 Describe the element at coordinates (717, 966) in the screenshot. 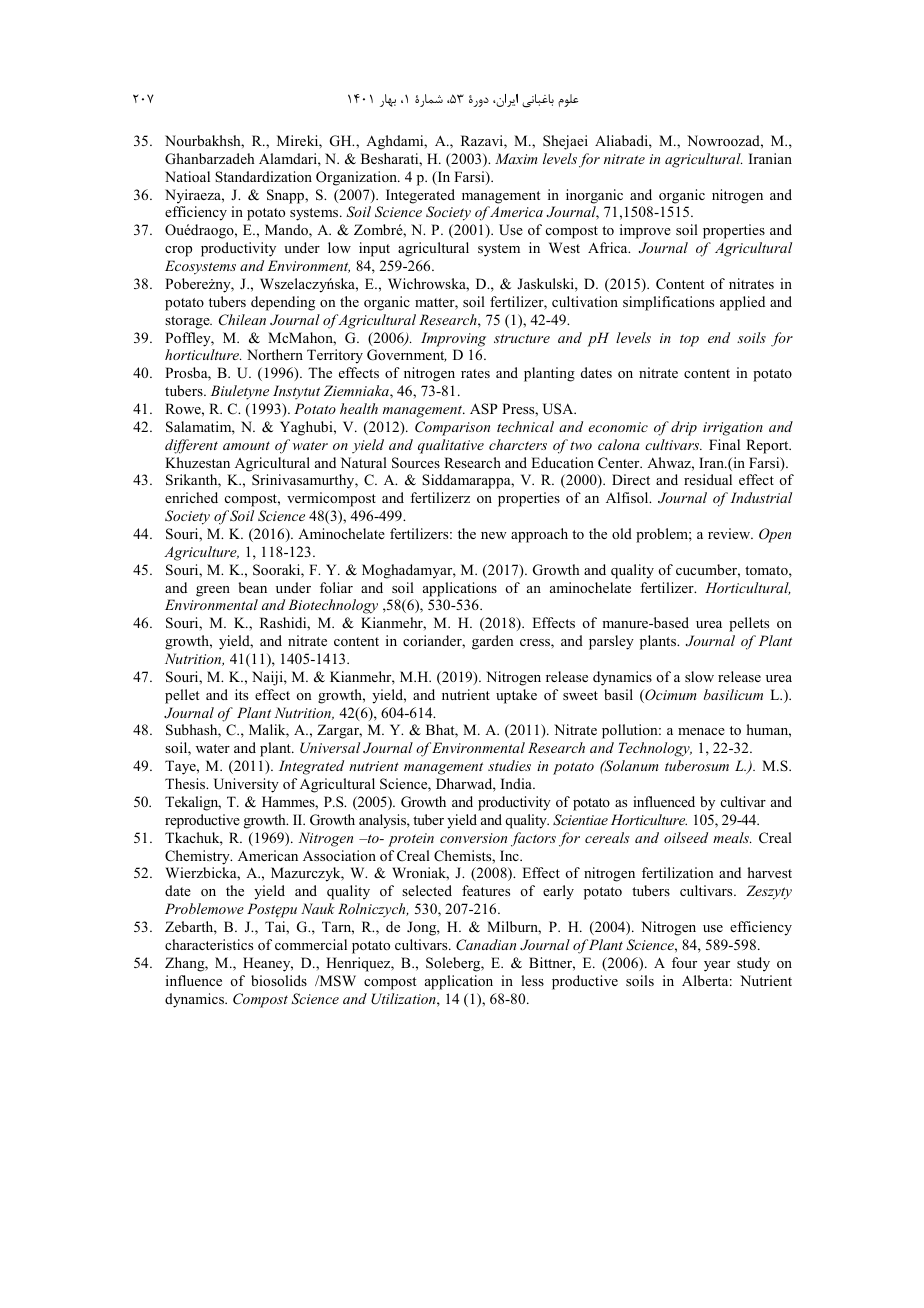

I see `year` at that location.
